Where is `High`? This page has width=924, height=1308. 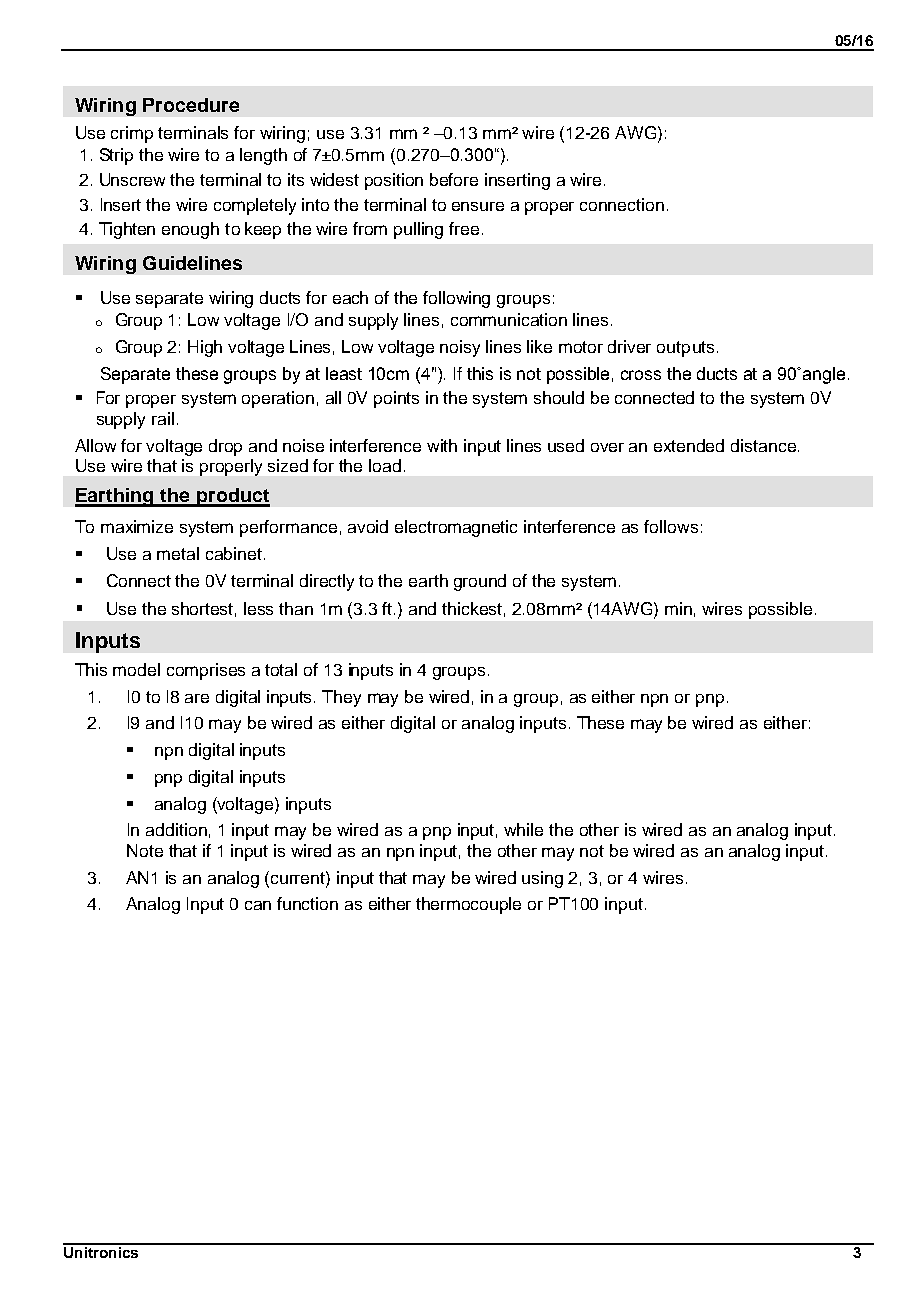
High is located at coordinates (205, 348).
